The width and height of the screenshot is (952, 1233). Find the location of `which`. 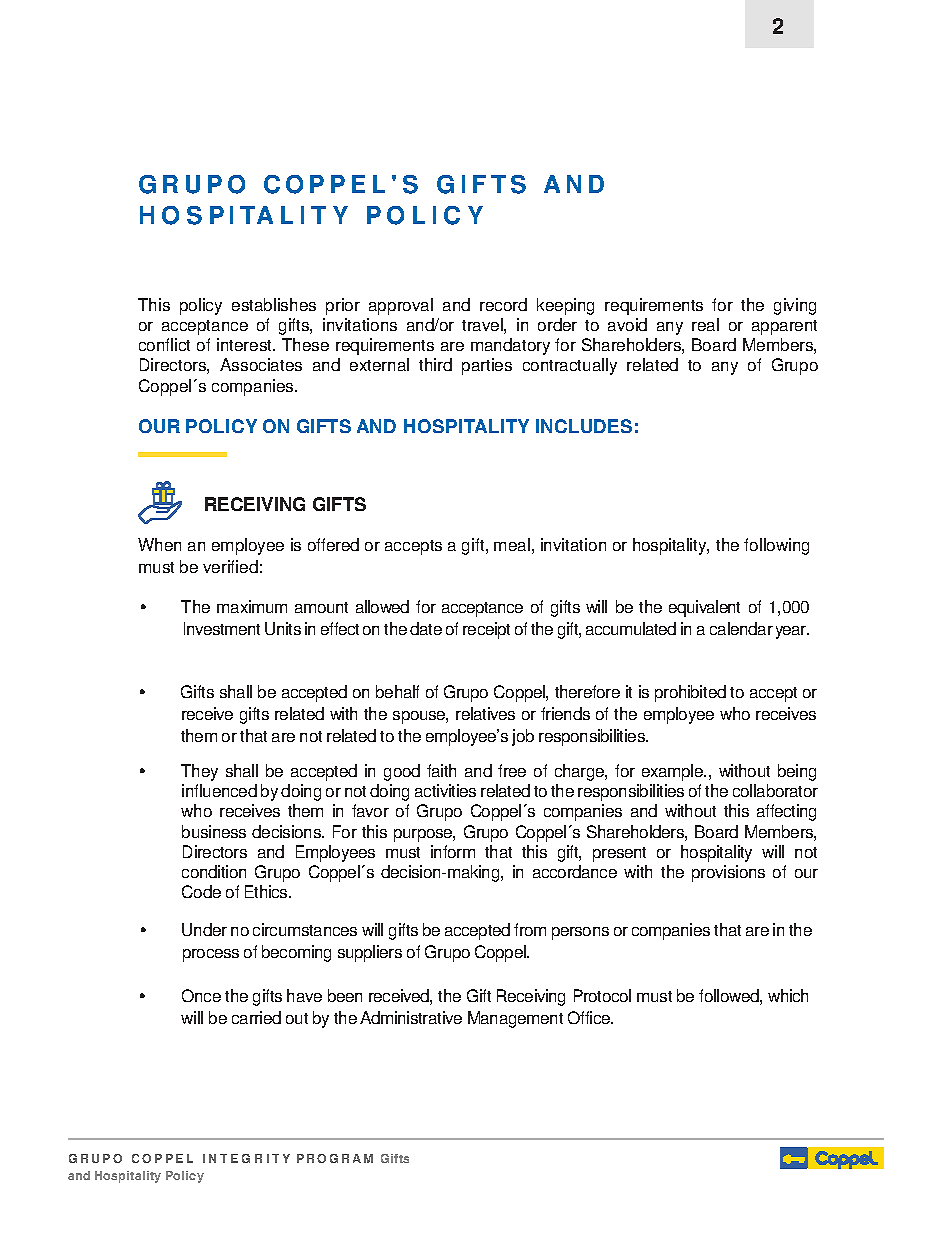

which is located at coordinates (788, 995).
